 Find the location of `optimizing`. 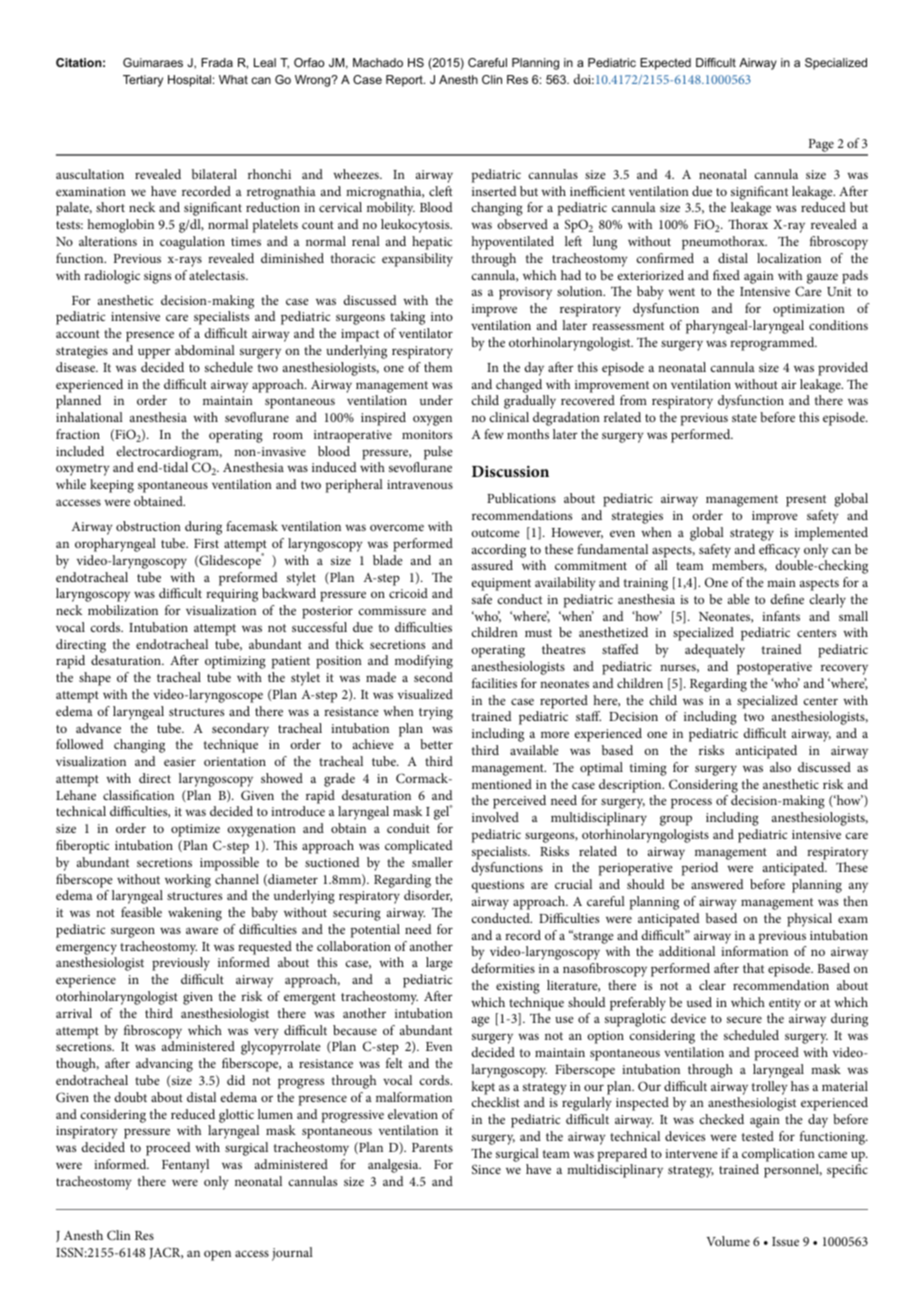

optimizing is located at coordinates (235, 662).
